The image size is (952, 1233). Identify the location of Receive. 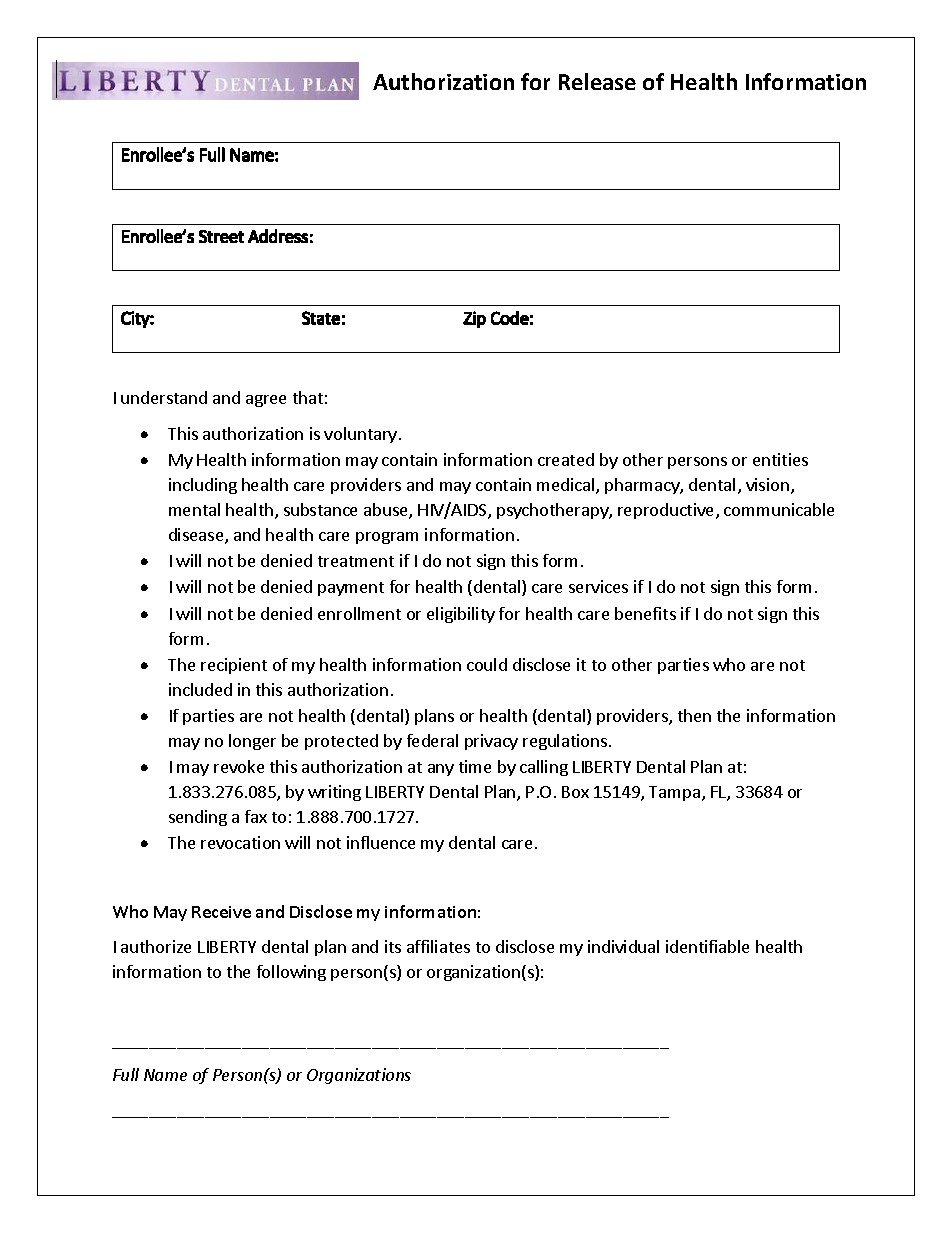
(221, 912).
